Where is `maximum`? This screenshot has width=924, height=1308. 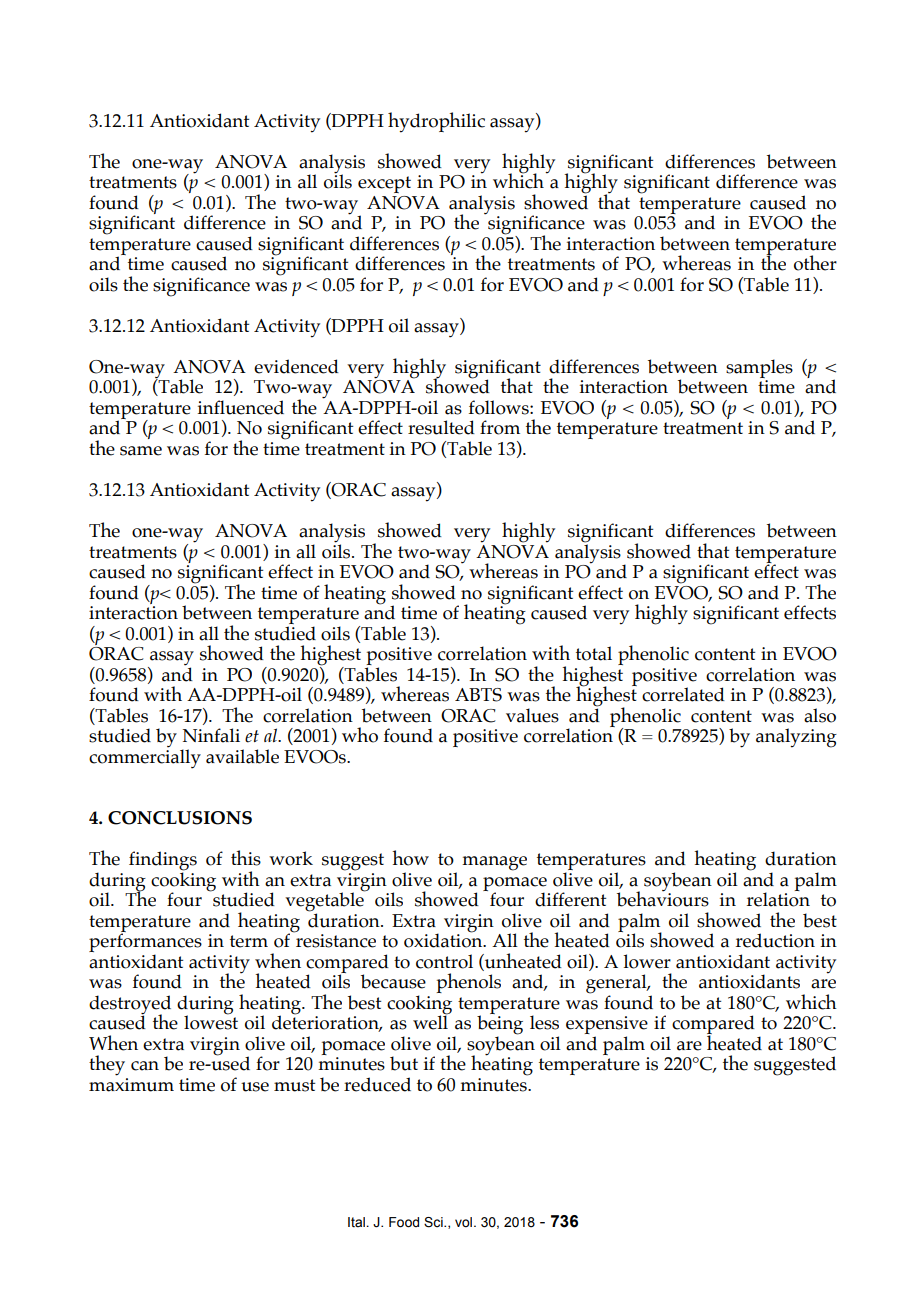 maximum is located at coordinates (131, 1085).
